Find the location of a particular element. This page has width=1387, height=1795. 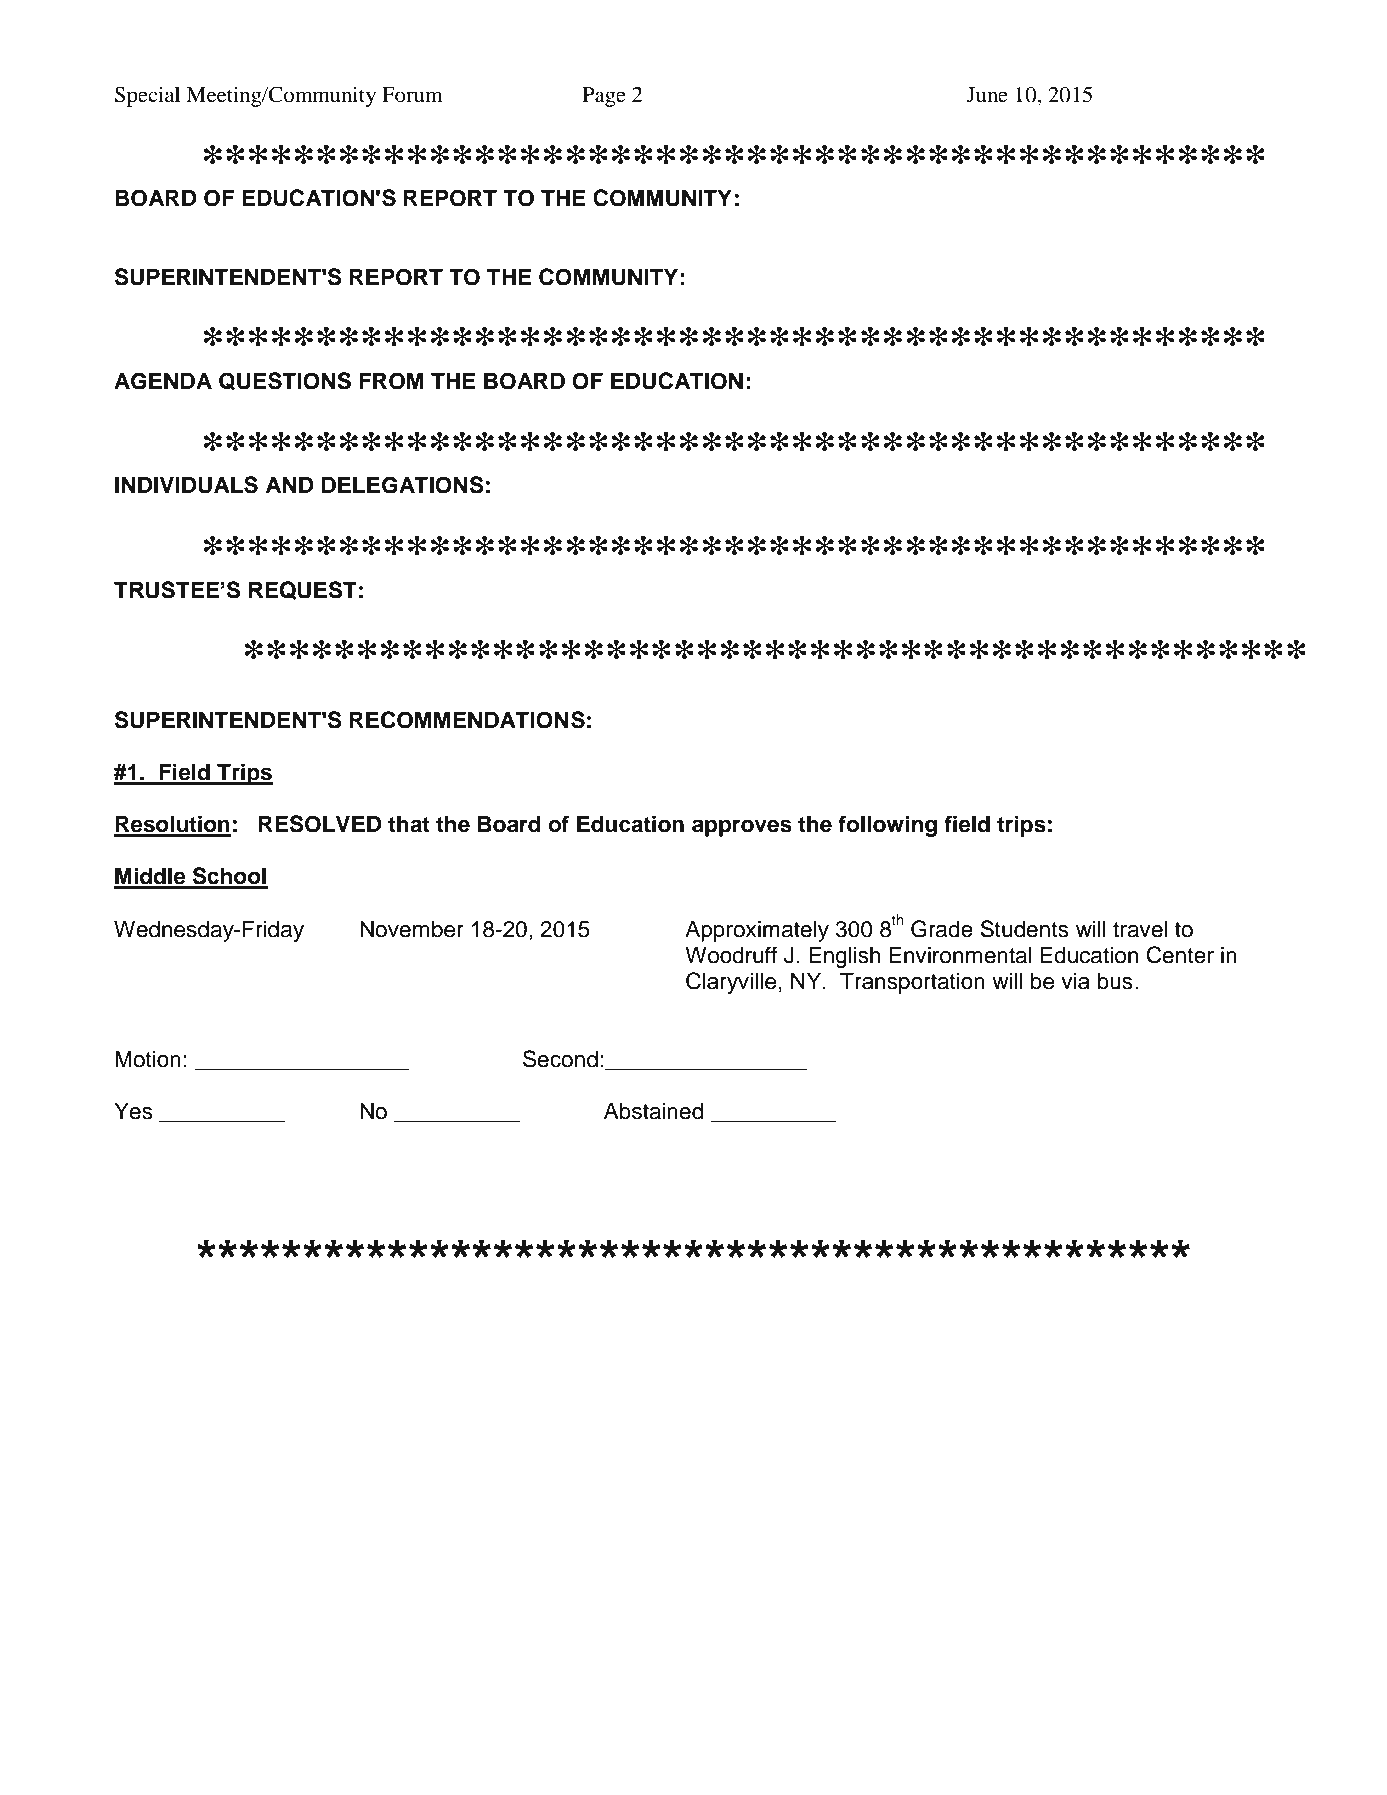

Special is located at coordinates (147, 96).
